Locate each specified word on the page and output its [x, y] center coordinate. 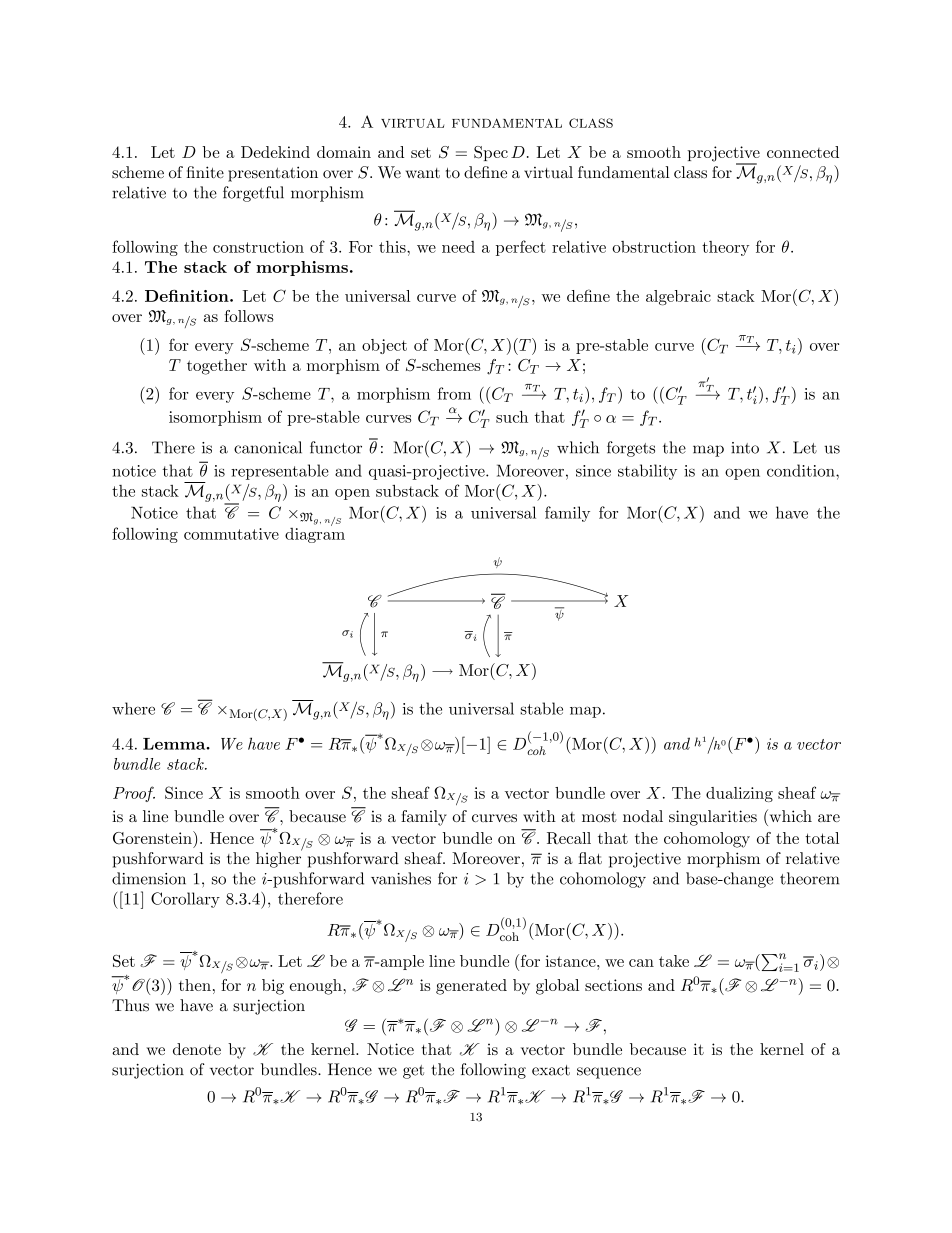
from [454, 393]
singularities [713, 818]
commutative [231, 534]
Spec [491, 153]
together [217, 367]
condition [802, 470]
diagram [315, 534]
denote [197, 1049]
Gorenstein [153, 838]
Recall [569, 838]
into [745, 448]
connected [803, 152]
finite [205, 172]
